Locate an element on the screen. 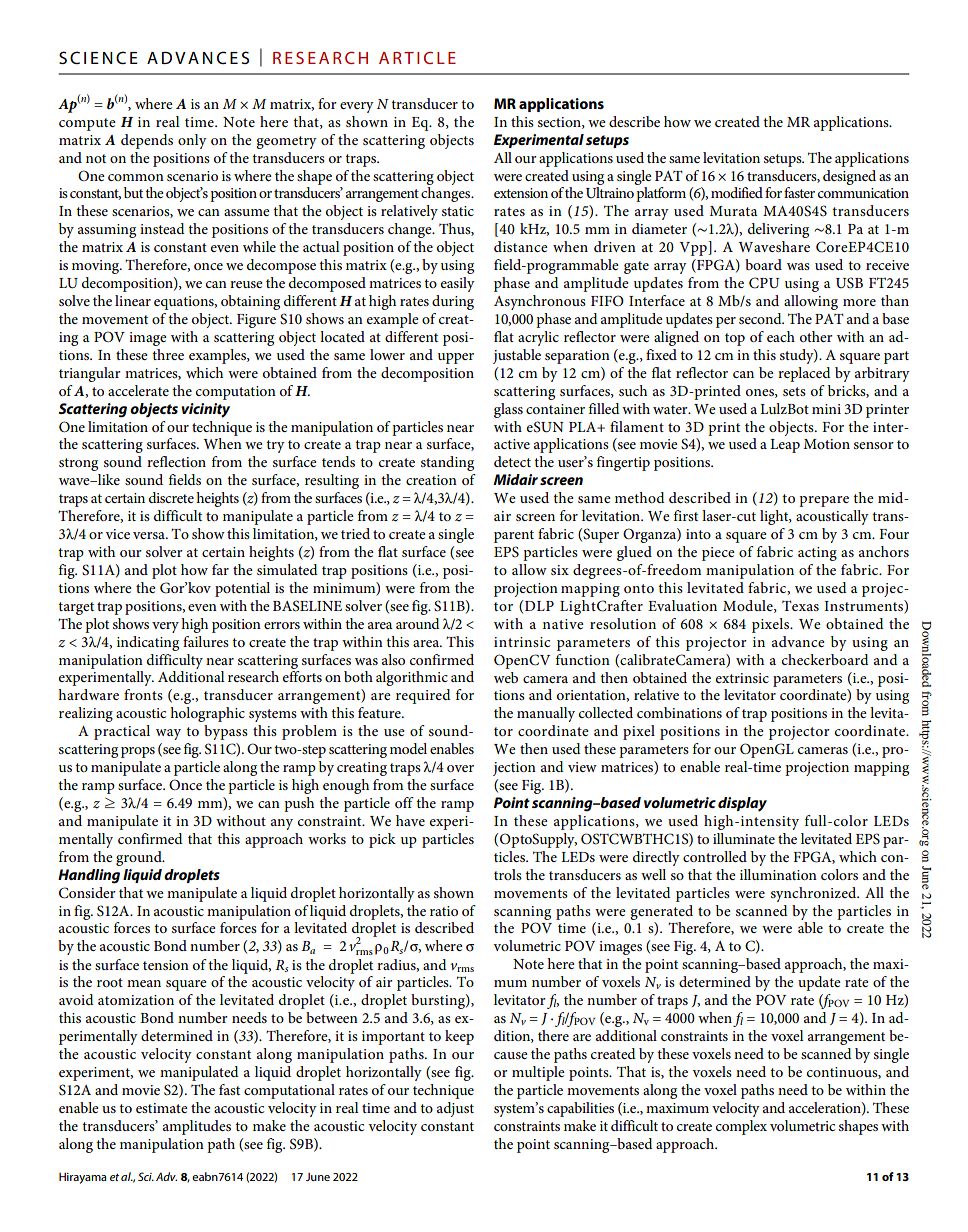  complex is located at coordinates (741, 1127).
